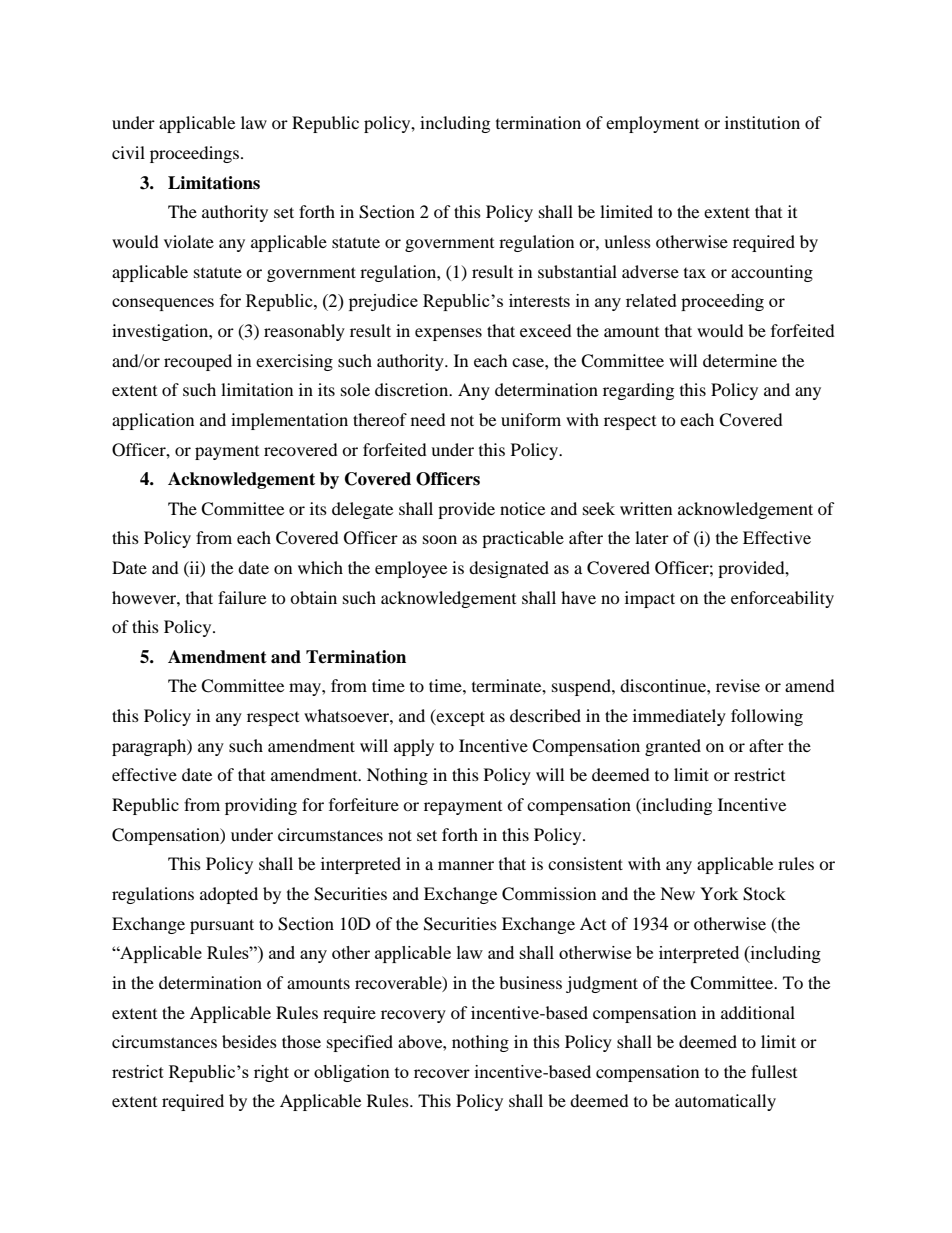 The image size is (952, 1233). I want to click on York, so click(719, 893).
